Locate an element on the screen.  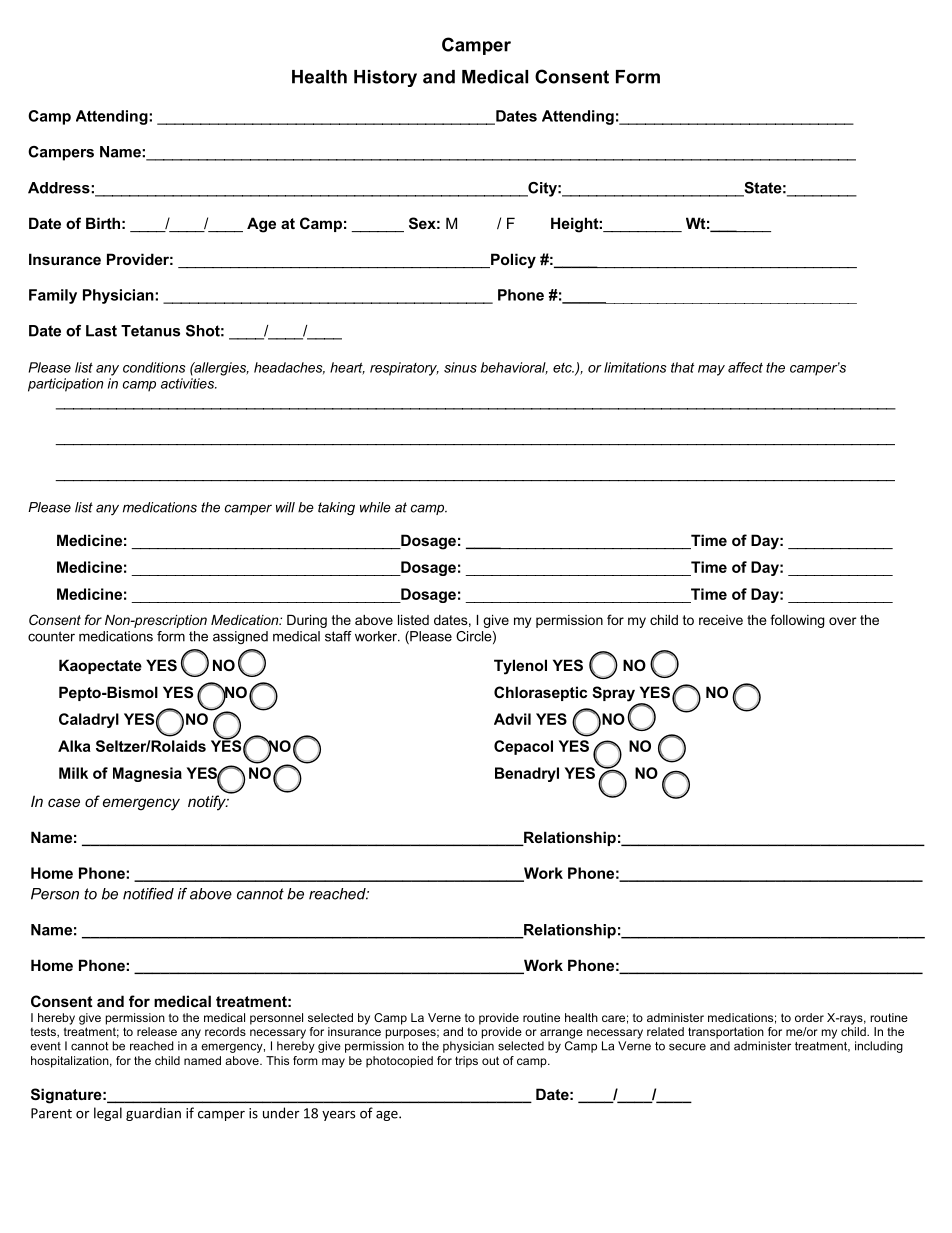
transportation is located at coordinates (726, 1033).
